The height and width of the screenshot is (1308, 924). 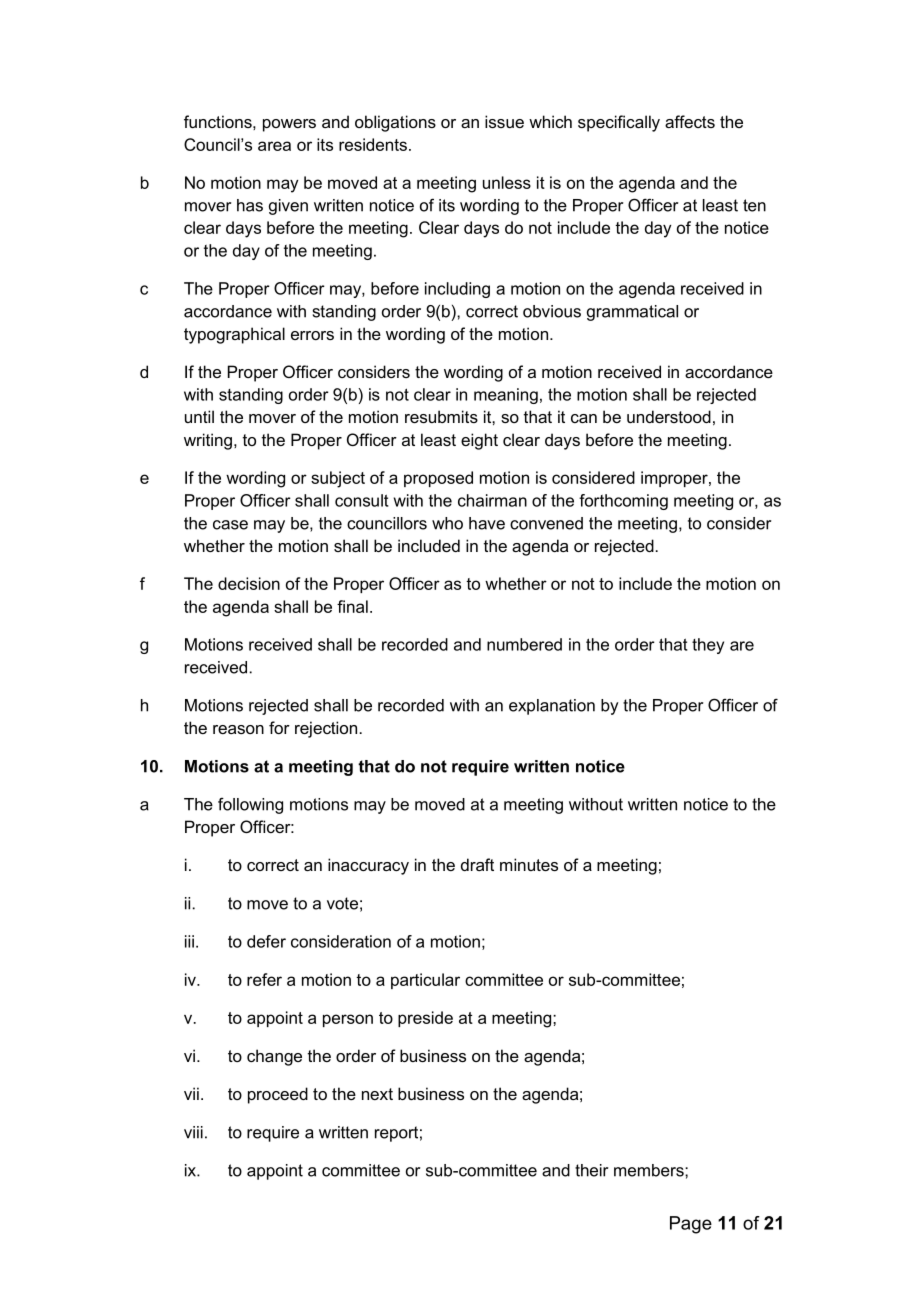 I want to click on minutes, so click(x=529, y=864).
